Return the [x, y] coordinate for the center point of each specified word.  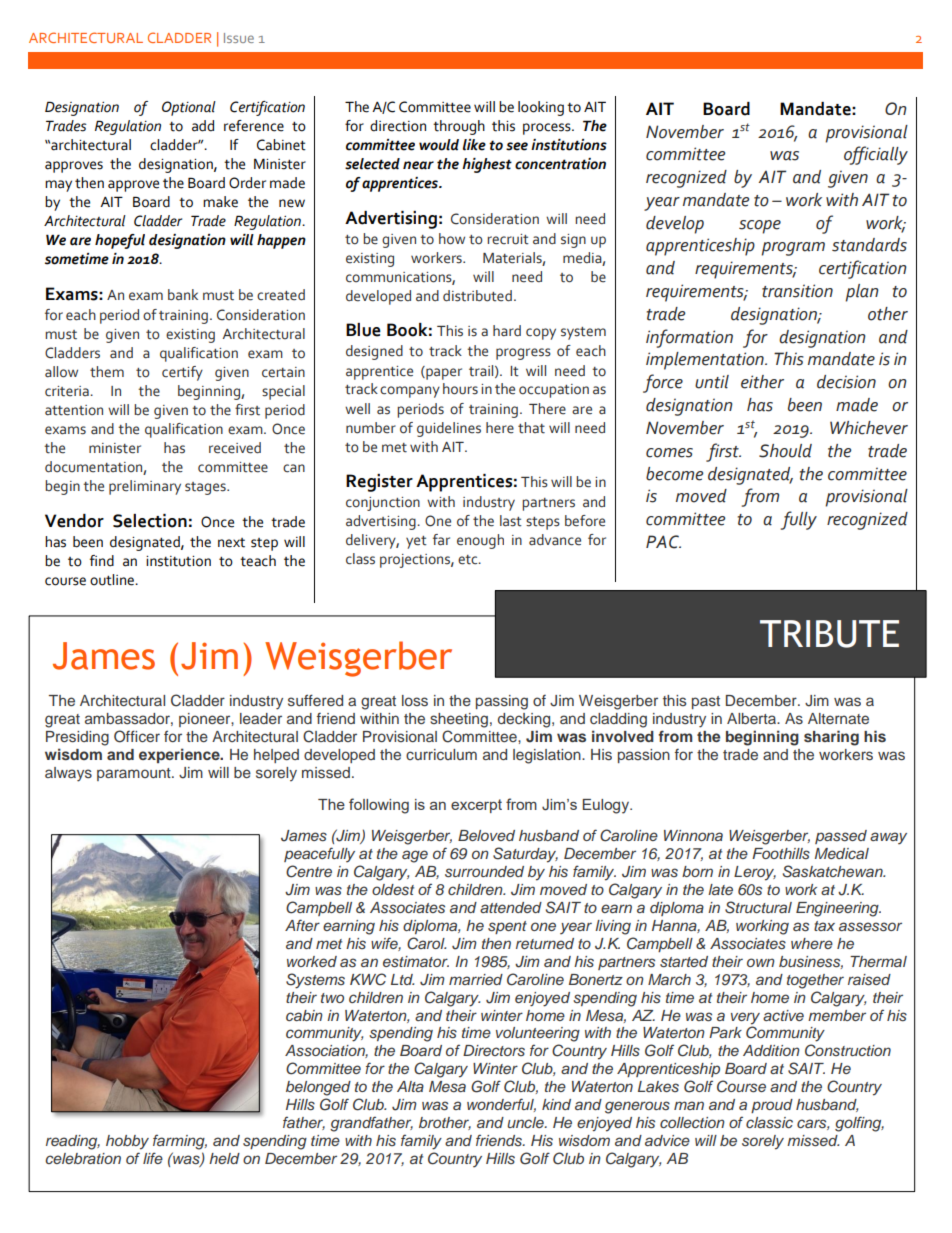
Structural [758, 907]
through [459, 127]
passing [502, 702]
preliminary [145, 487]
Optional [189, 108]
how [452, 239]
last [511, 521]
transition [797, 291]
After [302, 925]
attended [511, 907]
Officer [137, 736]
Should [785, 451]
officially [876, 155]
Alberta [752, 718]
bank [183, 295]
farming [180, 1142]
